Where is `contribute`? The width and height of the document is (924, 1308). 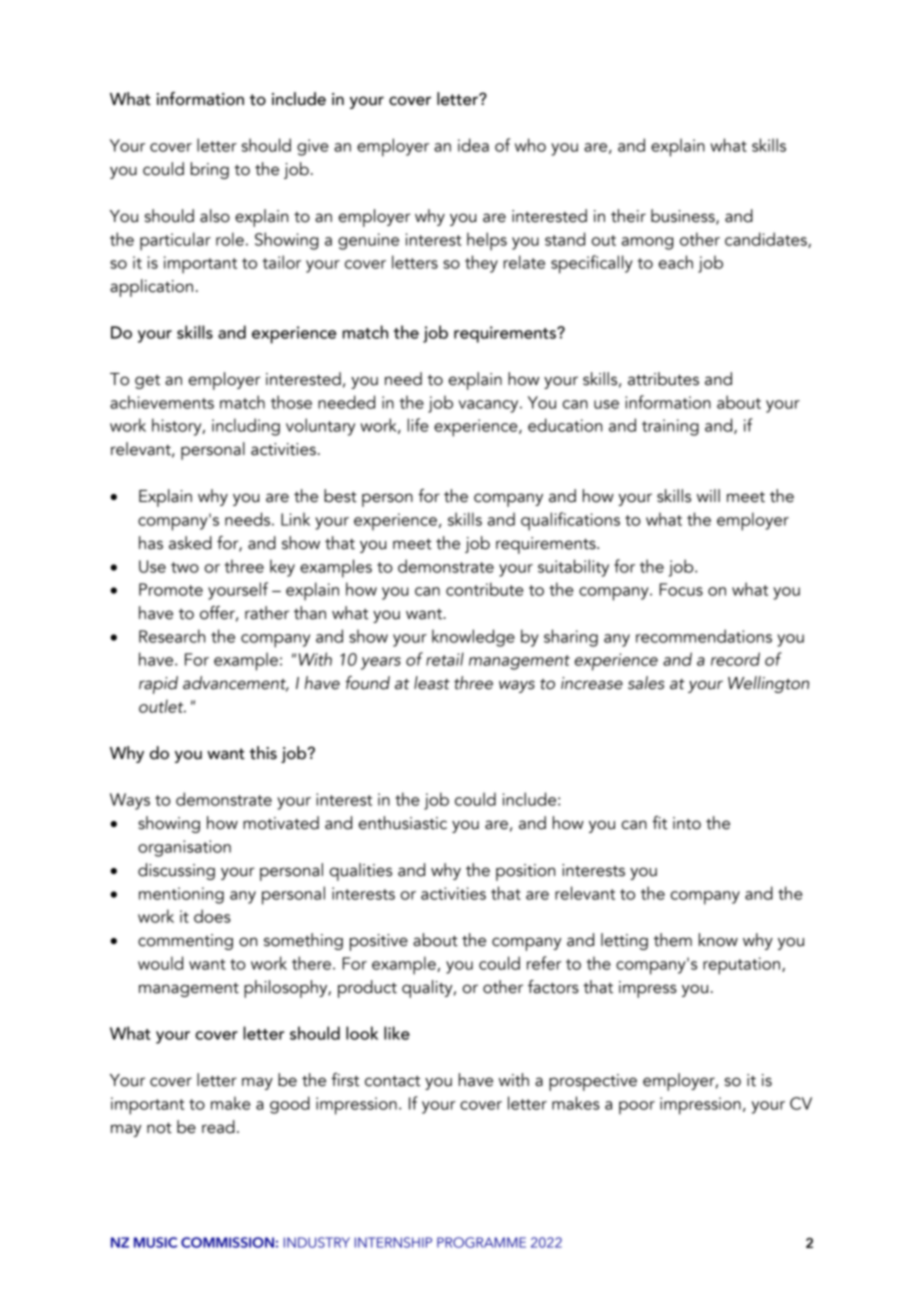 contribute is located at coordinates (484, 589).
